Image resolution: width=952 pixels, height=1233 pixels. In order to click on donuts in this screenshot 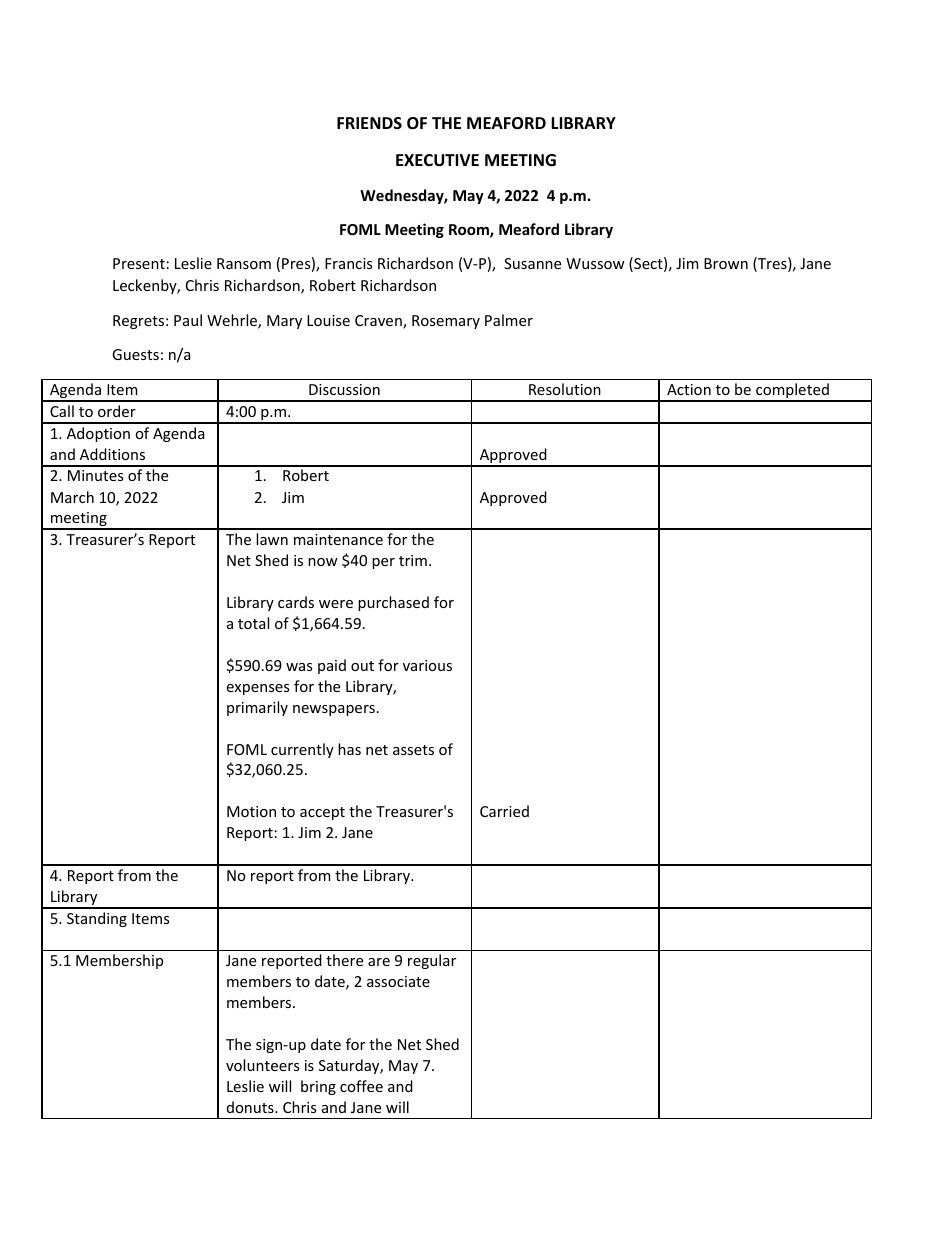, I will do `click(251, 1107)`.
